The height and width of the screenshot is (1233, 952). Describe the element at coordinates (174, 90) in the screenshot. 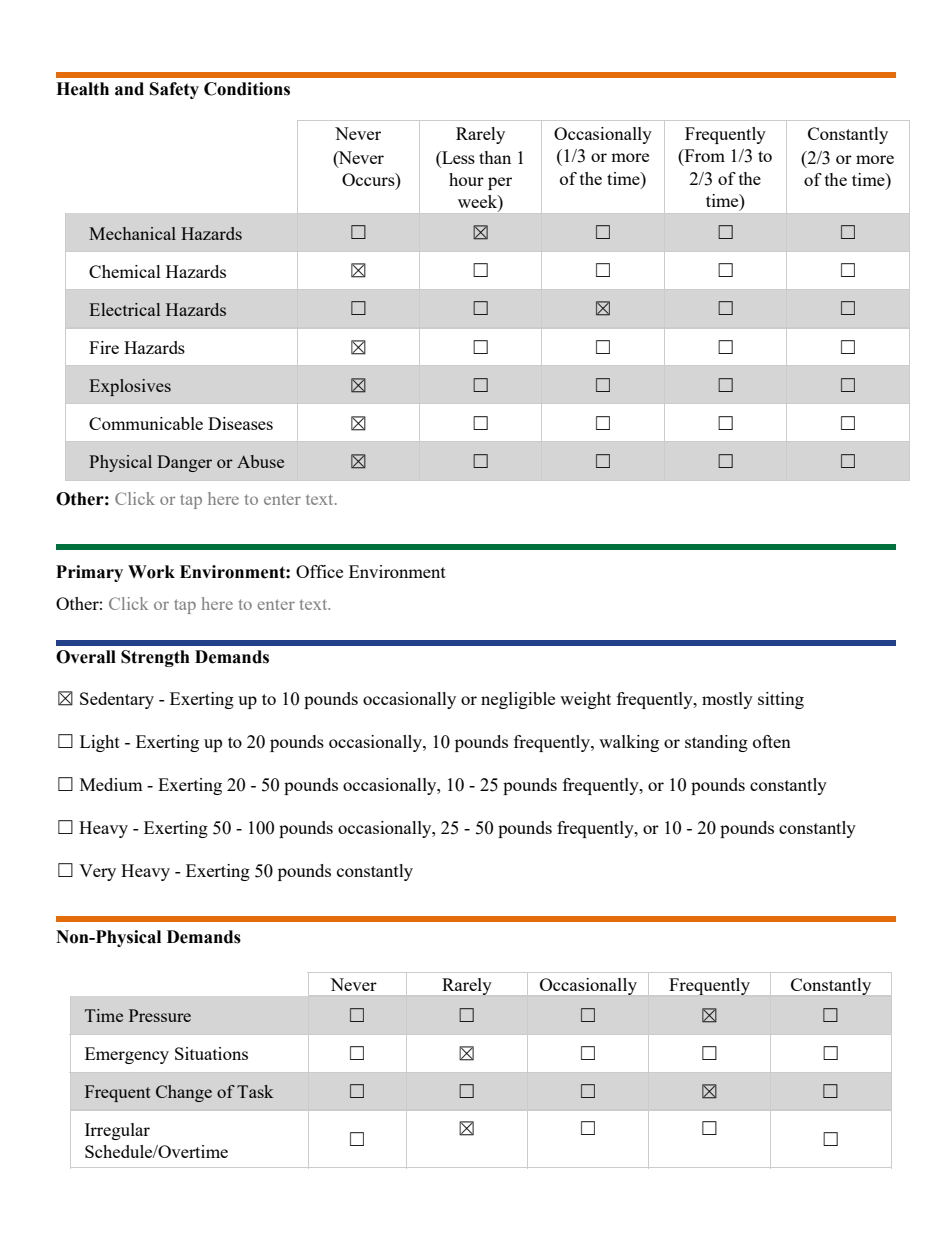

I see `Safety` at that location.
